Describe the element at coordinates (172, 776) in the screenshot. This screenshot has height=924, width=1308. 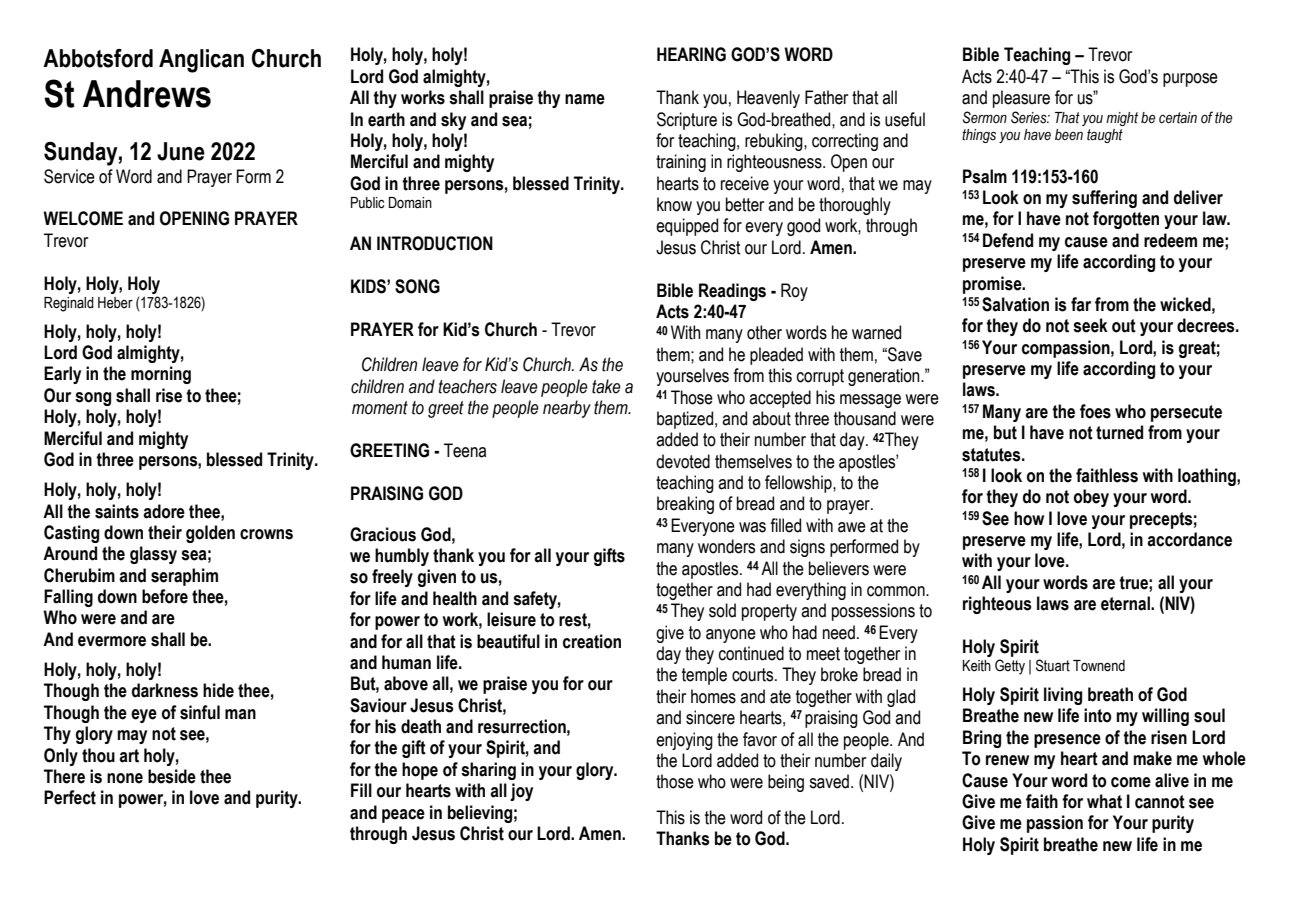
I see `beside` at that location.
